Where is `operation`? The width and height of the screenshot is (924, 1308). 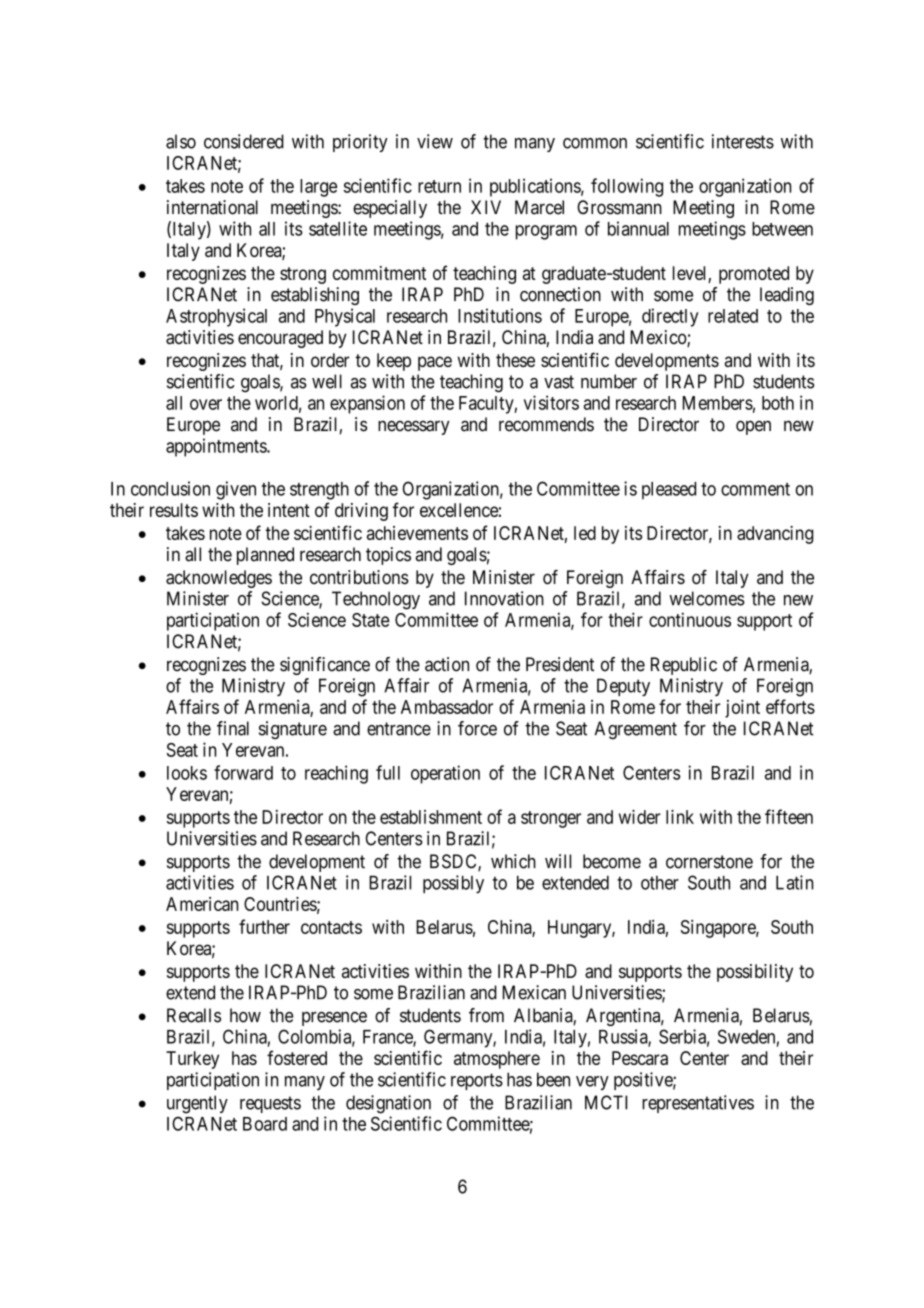
operation is located at coordinates (445, 774).
